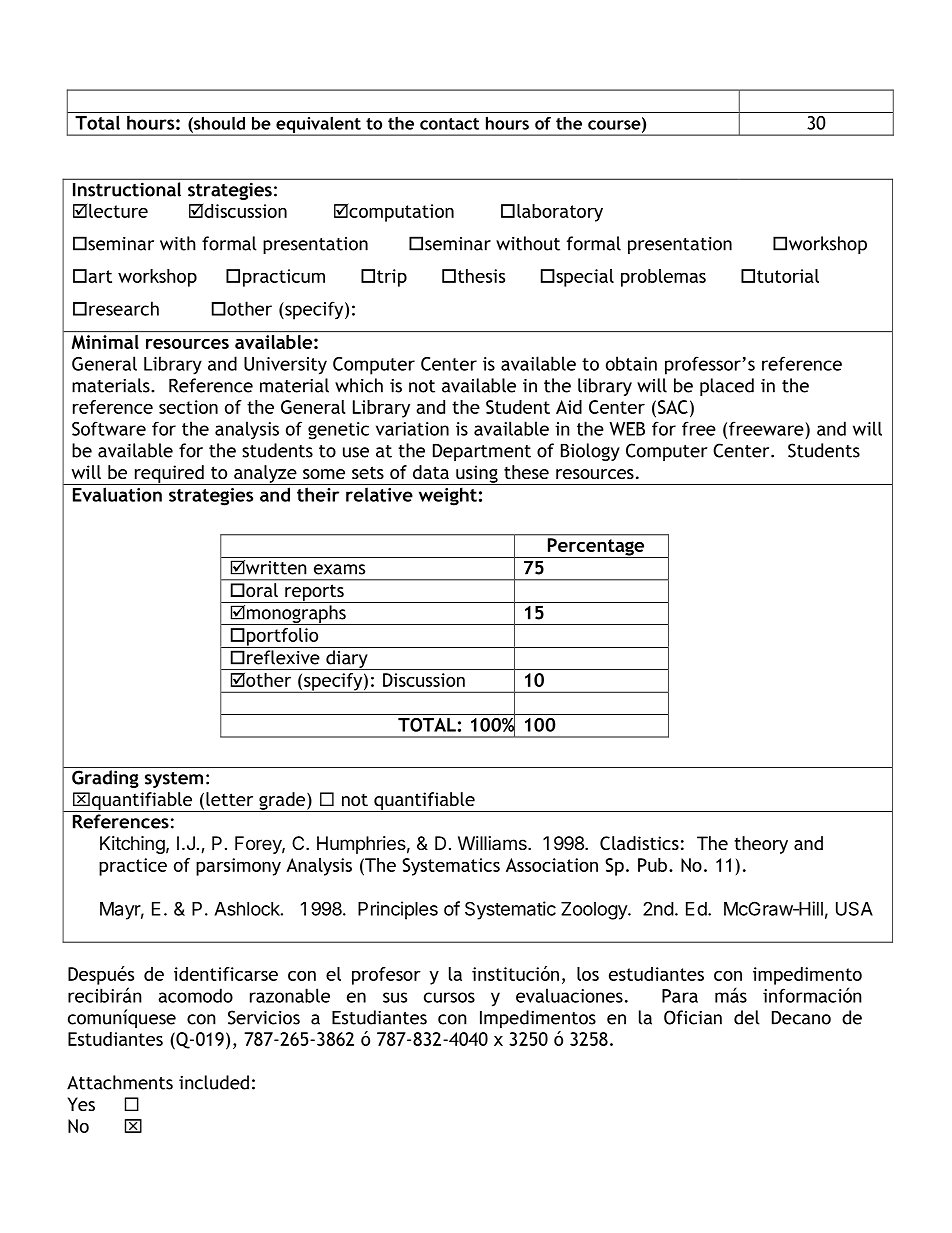 The width and height of the screenshot is (952, 1233). What do you see at coordinates (761, 845) in the screenshot?
I see `theory` at bounding box center [761, 845].
